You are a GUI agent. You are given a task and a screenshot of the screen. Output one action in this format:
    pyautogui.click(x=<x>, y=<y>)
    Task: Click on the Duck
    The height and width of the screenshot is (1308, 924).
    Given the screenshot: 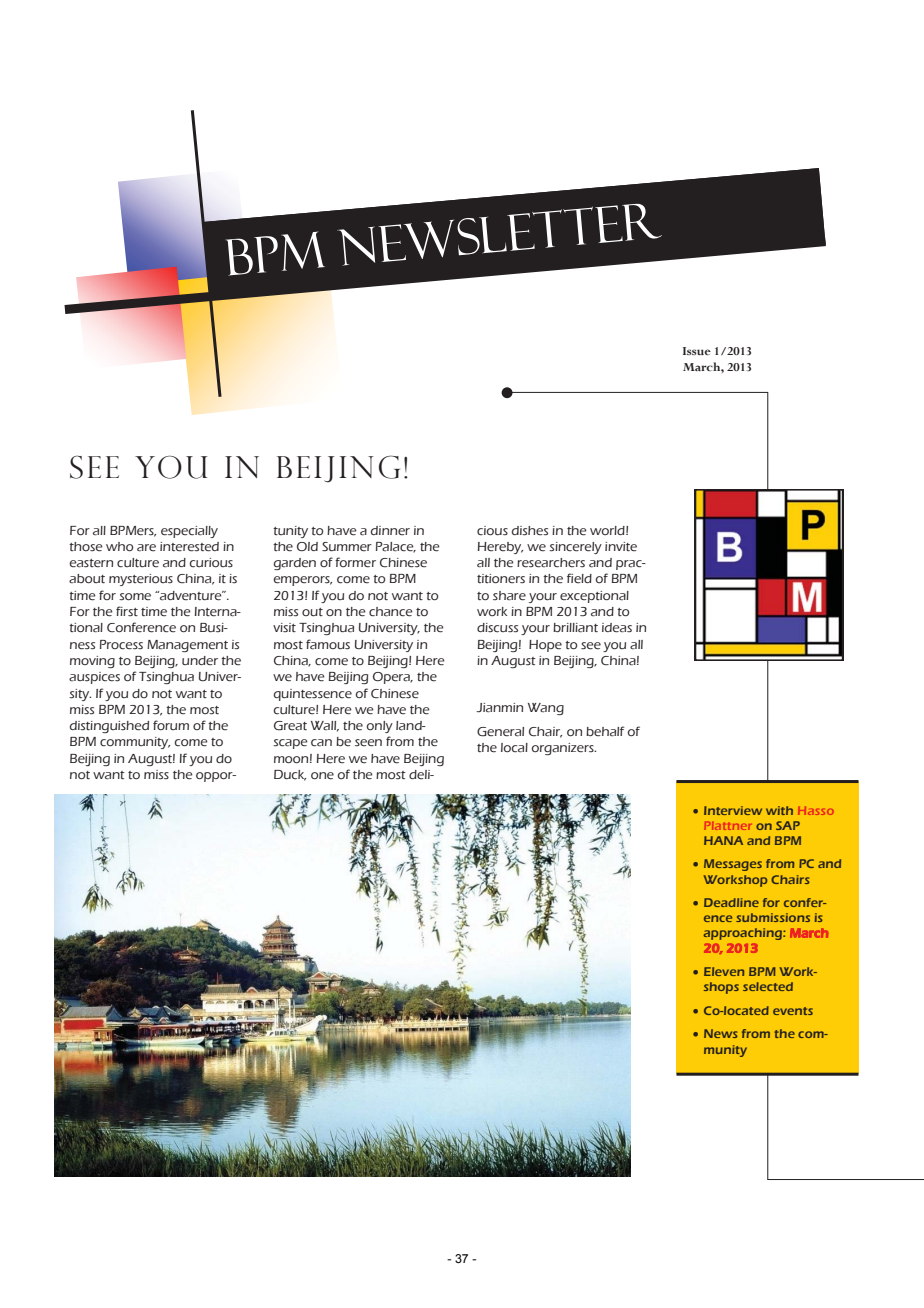 What is the action you would take?
    pyautogui.click(x=290, y=775)
